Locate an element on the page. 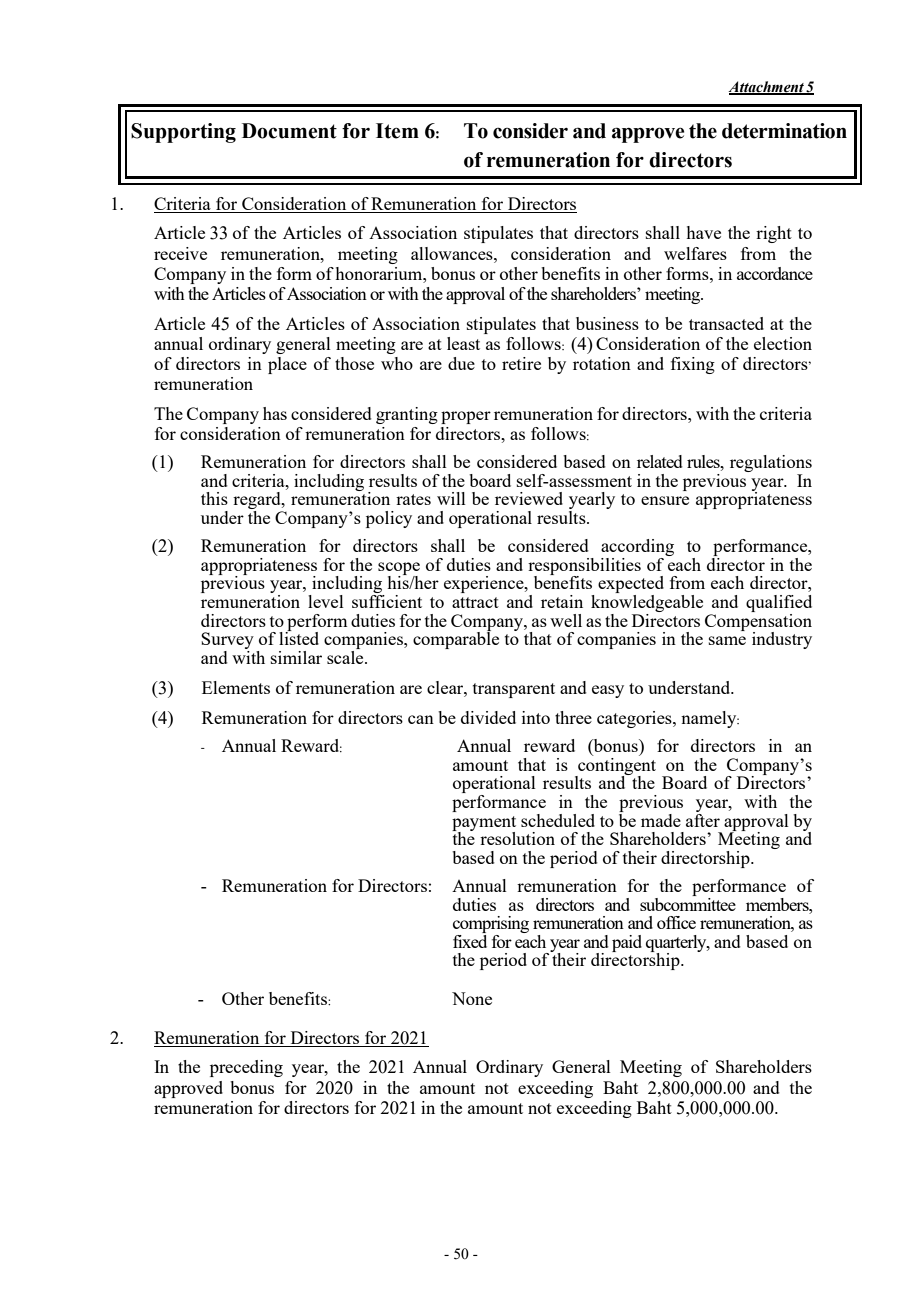 Image resolution: width=924 pixels, height=1308 pixels. least is located at coordinates (463, 343).
